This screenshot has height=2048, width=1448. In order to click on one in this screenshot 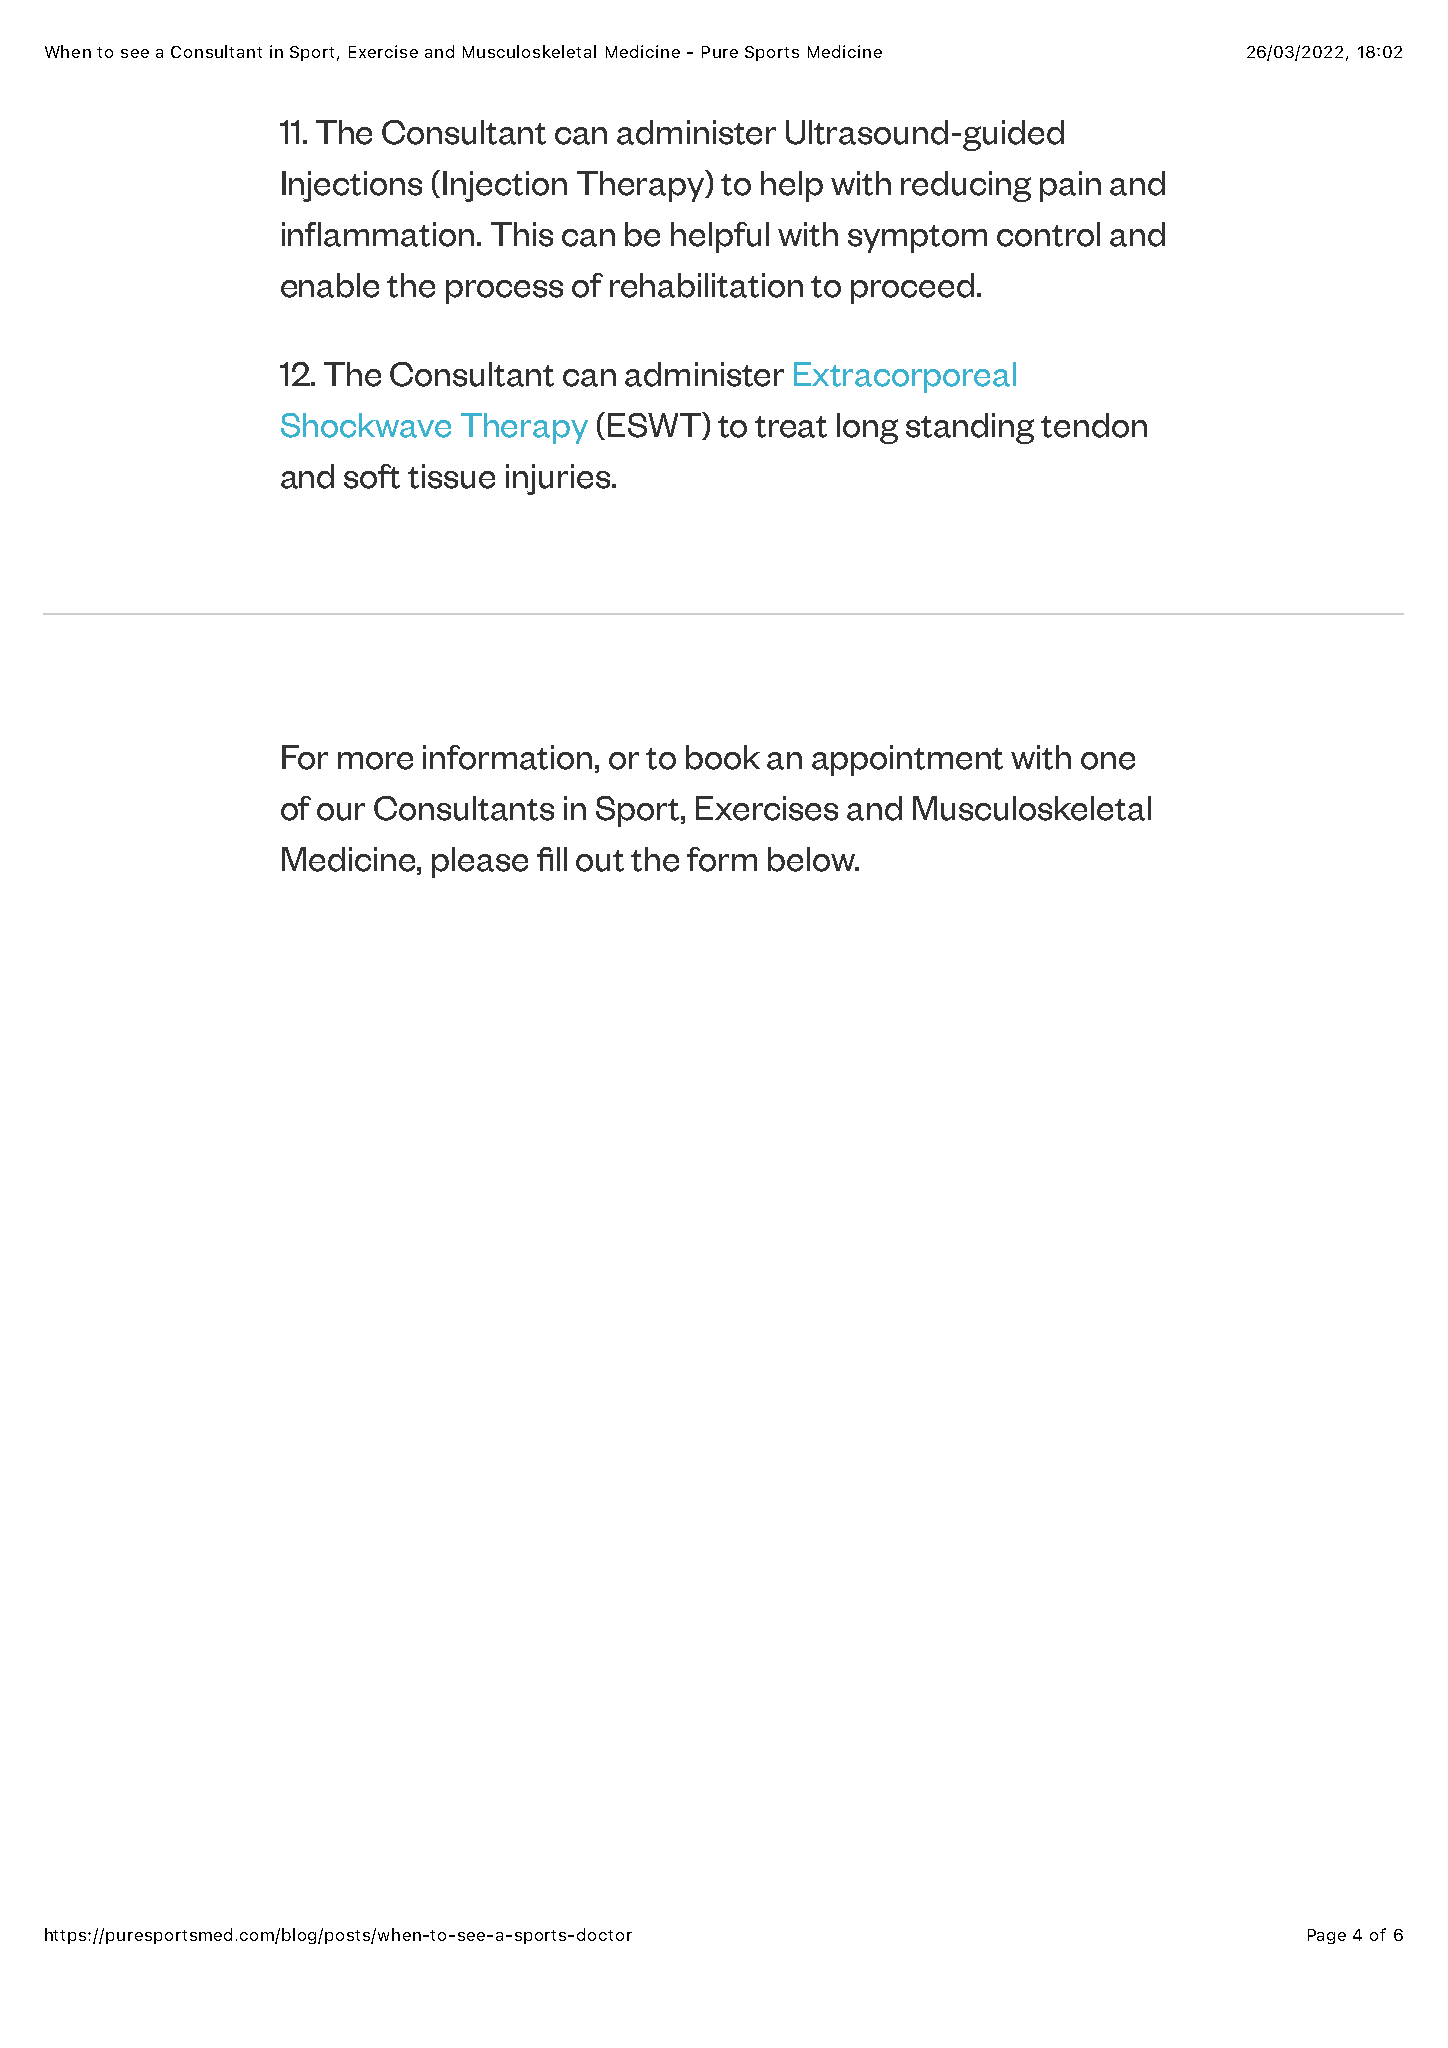, I will do `click(1108, 761)`.
